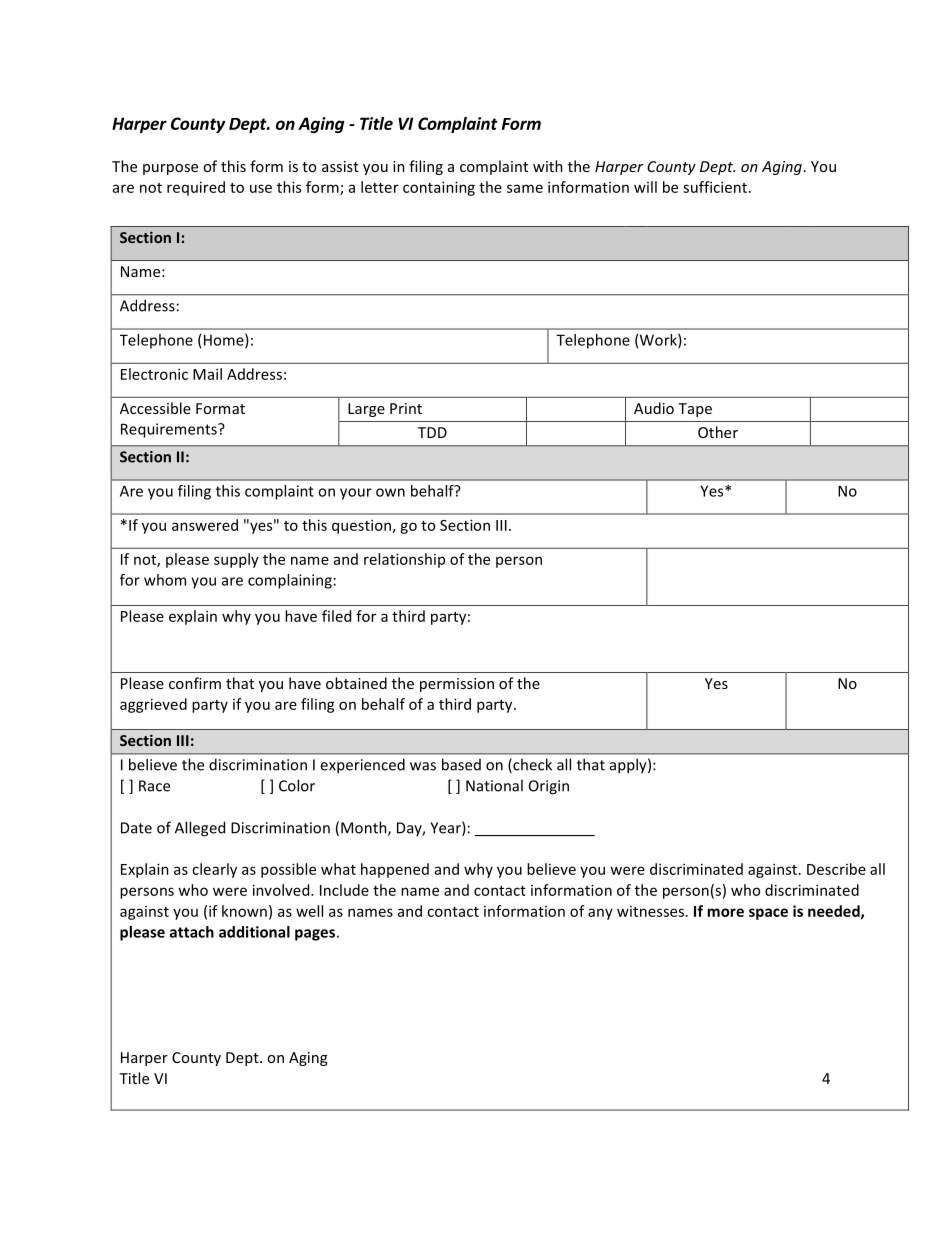  What do you see at coordinates (196, 188) in the screenshot?
I see `required` at bounding box center [196, 188].
